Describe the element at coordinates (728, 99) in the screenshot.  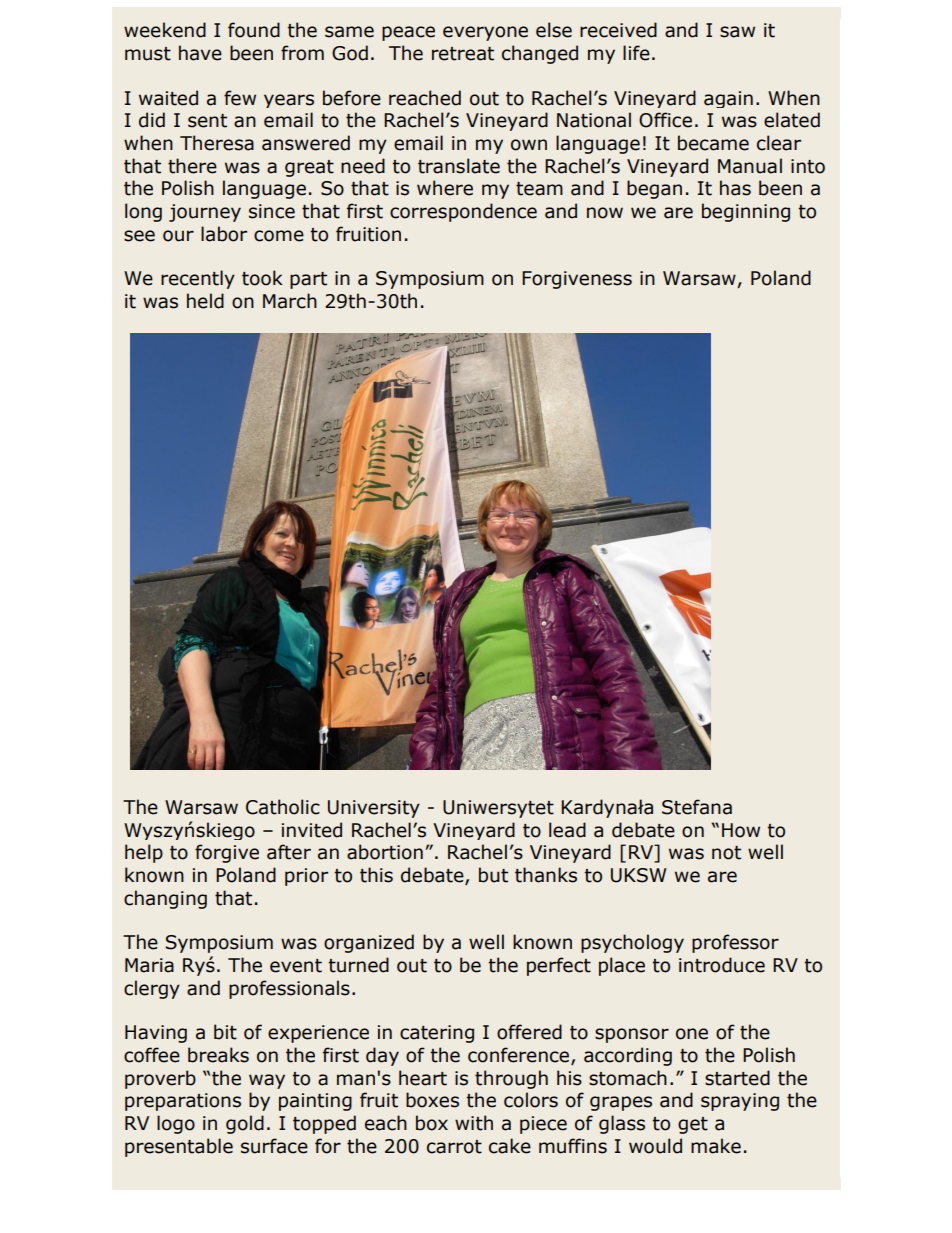
I see `again` at that location.
